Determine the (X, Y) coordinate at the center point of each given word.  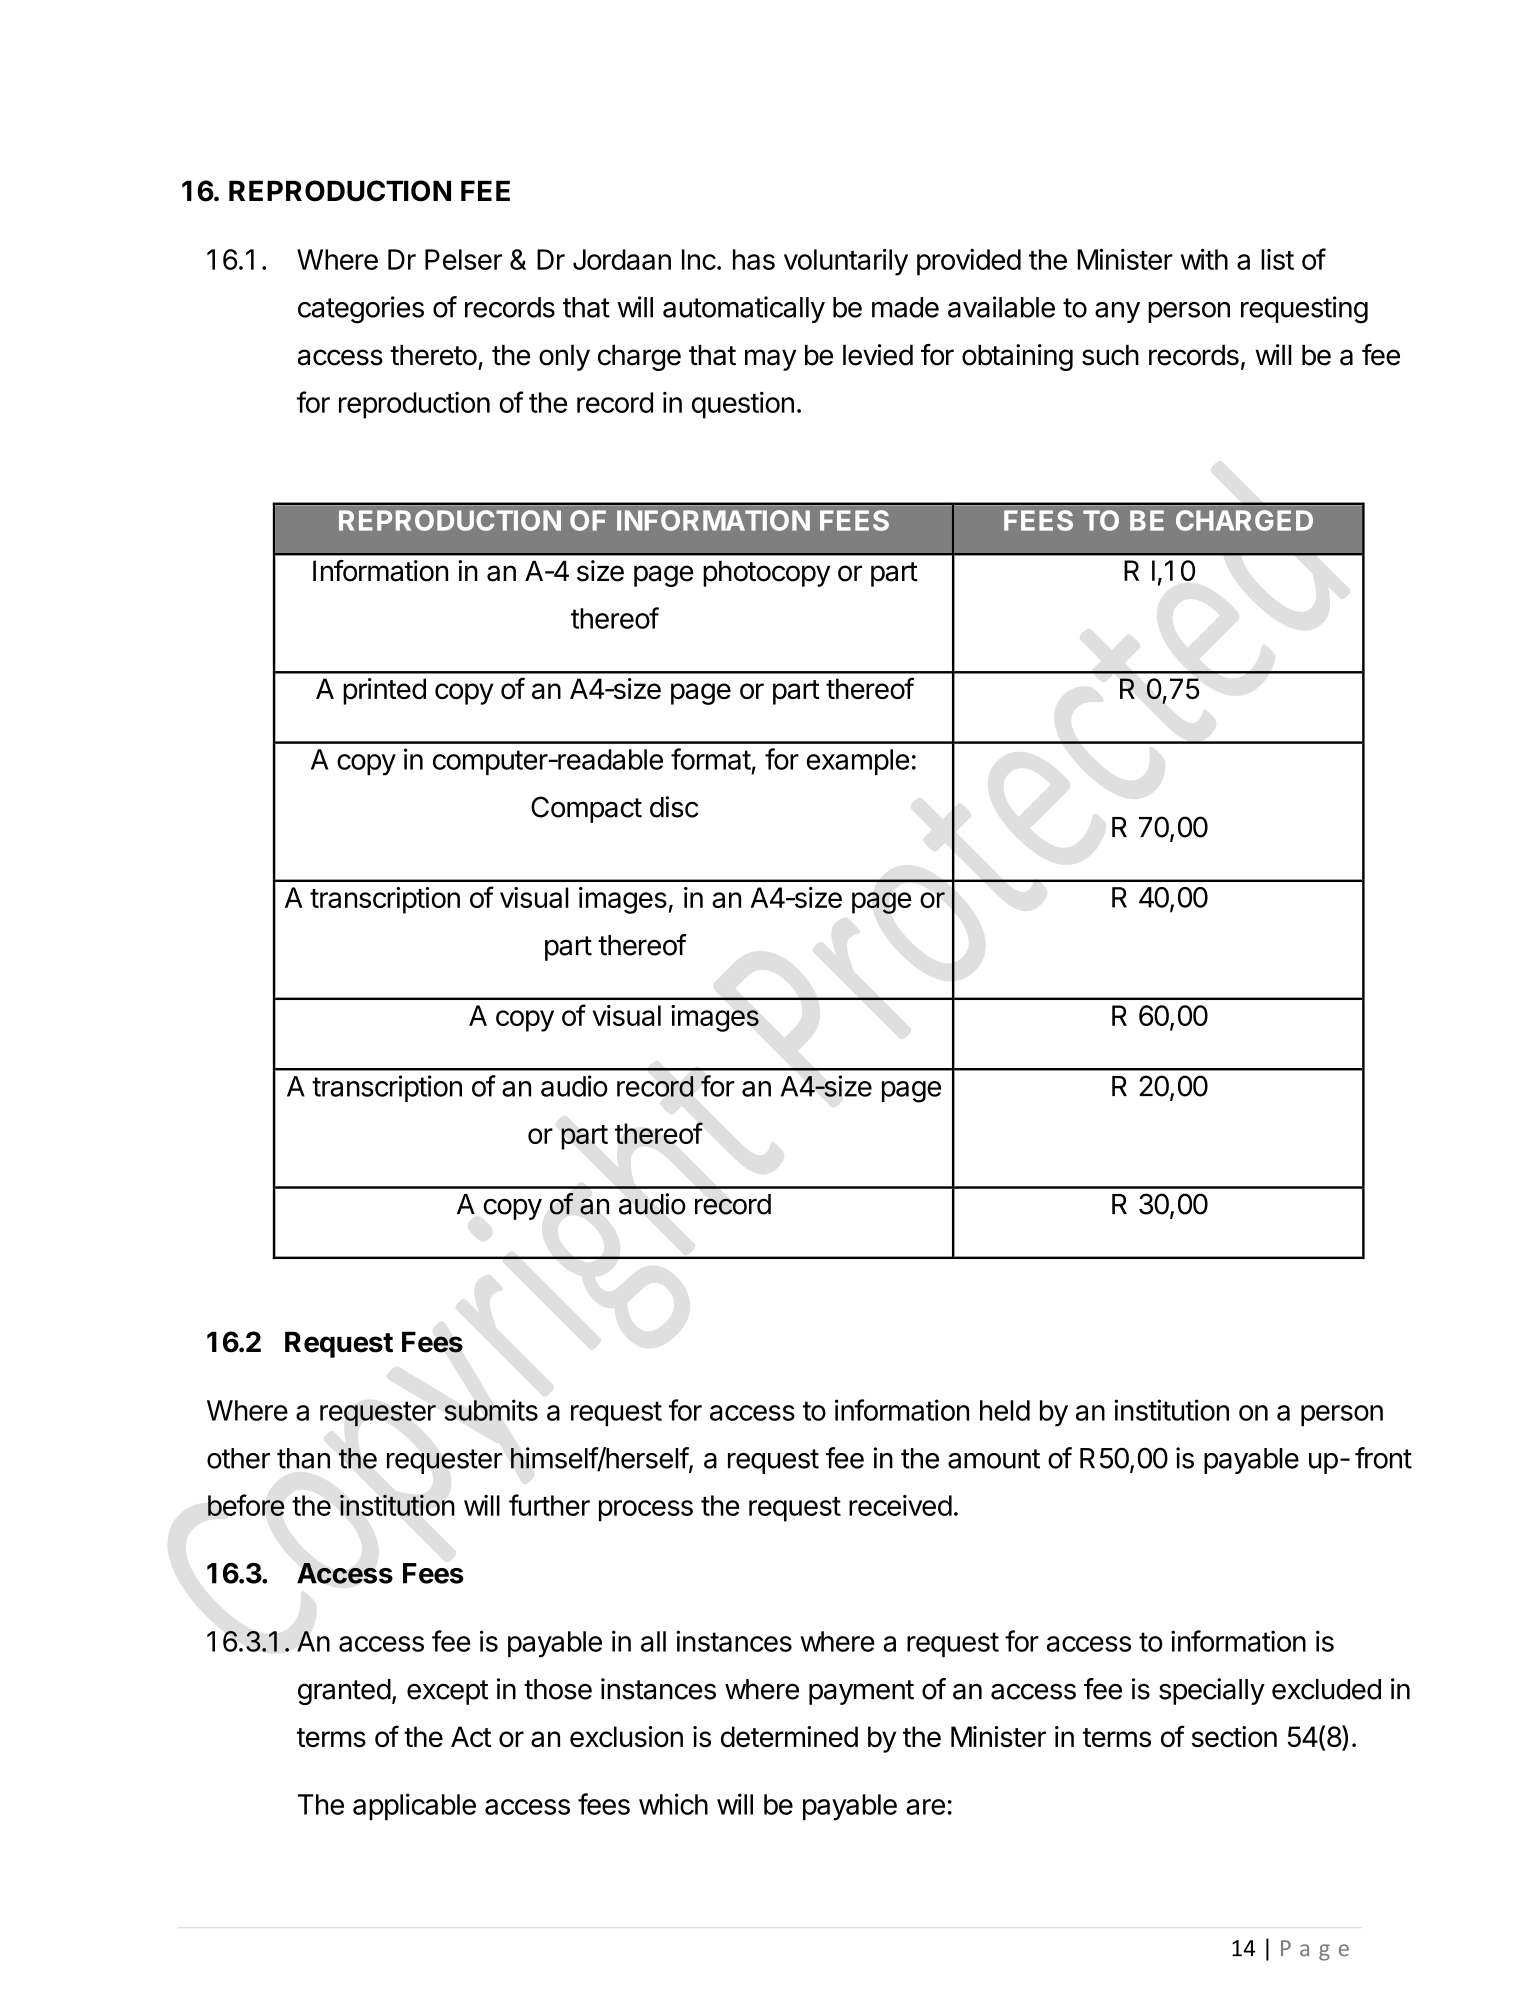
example (858, 762)
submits (491, 1410)
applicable (414, 1806)
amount (994, 1459)
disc (674, 807)
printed (384, 691)
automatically (744, 309)
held (1005, 1410)
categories (361, 310)
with (1204, 259)
